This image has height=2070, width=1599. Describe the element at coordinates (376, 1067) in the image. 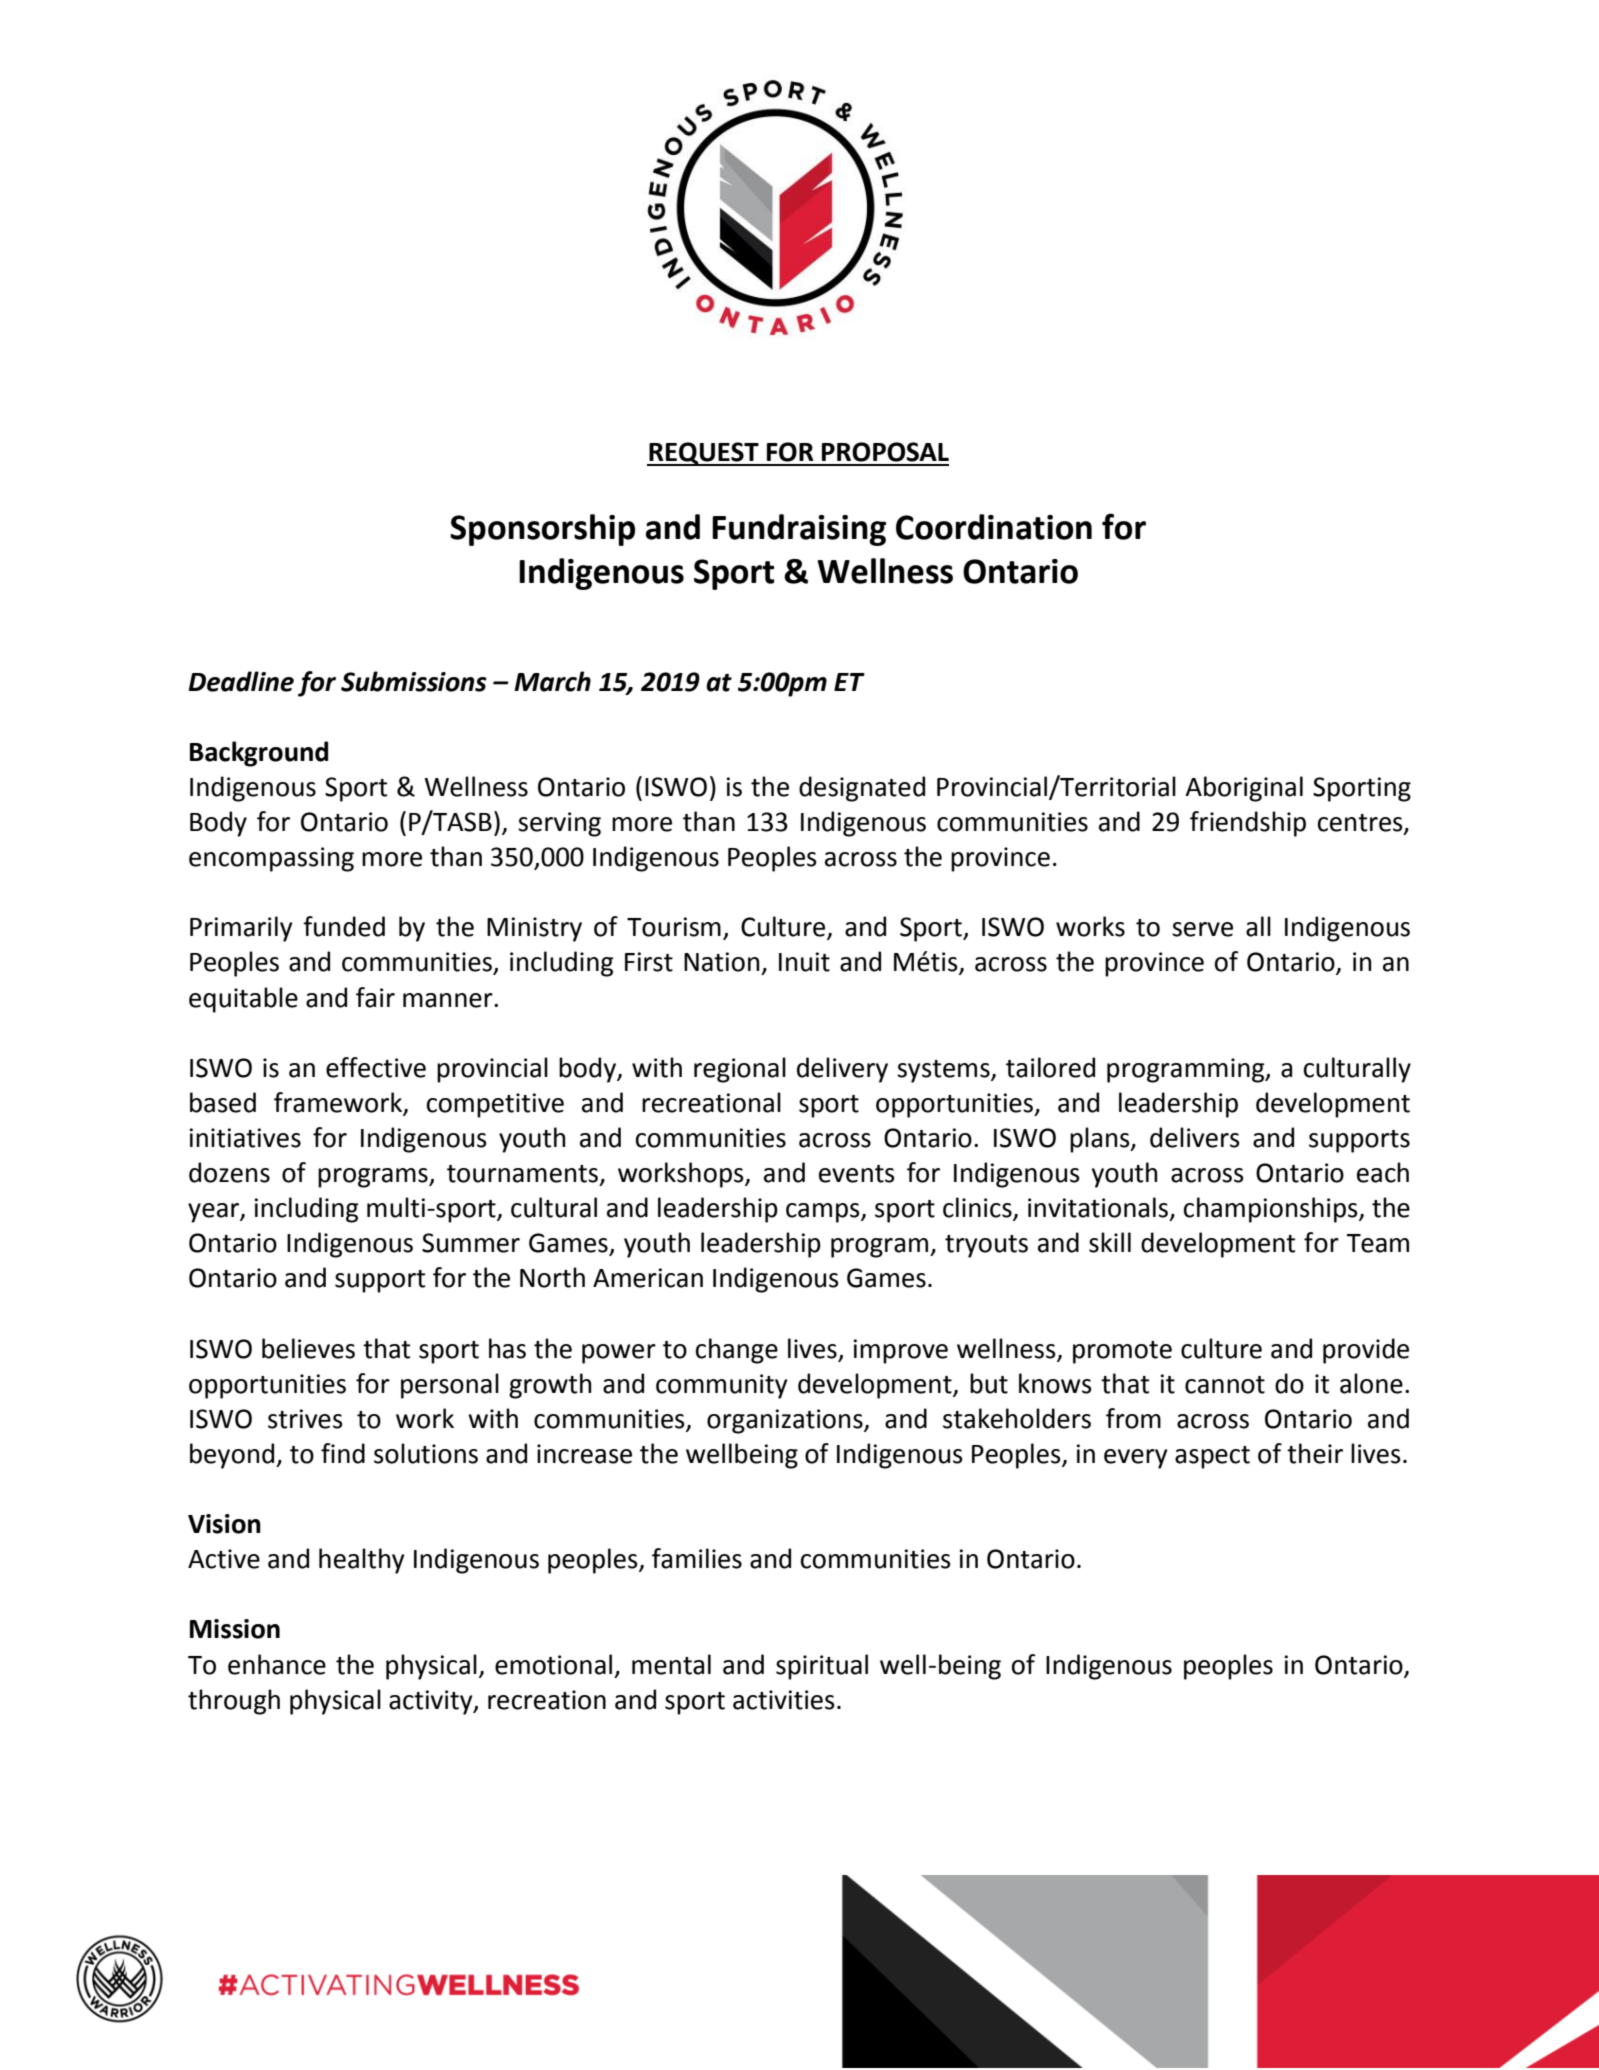

I see `effective` at that location.
